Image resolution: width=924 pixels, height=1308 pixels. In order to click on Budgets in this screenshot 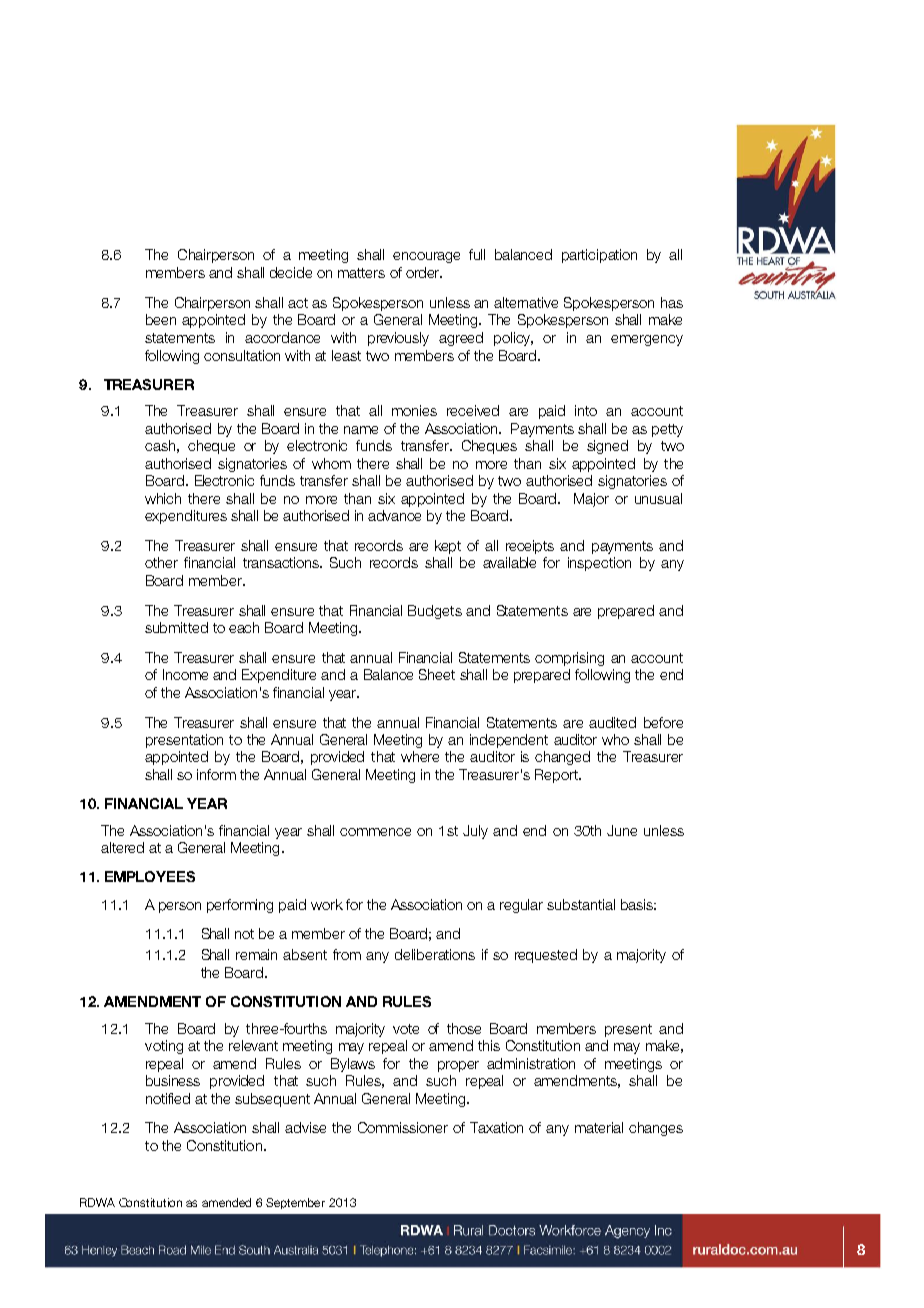, I will do `click(435, 612)`.
